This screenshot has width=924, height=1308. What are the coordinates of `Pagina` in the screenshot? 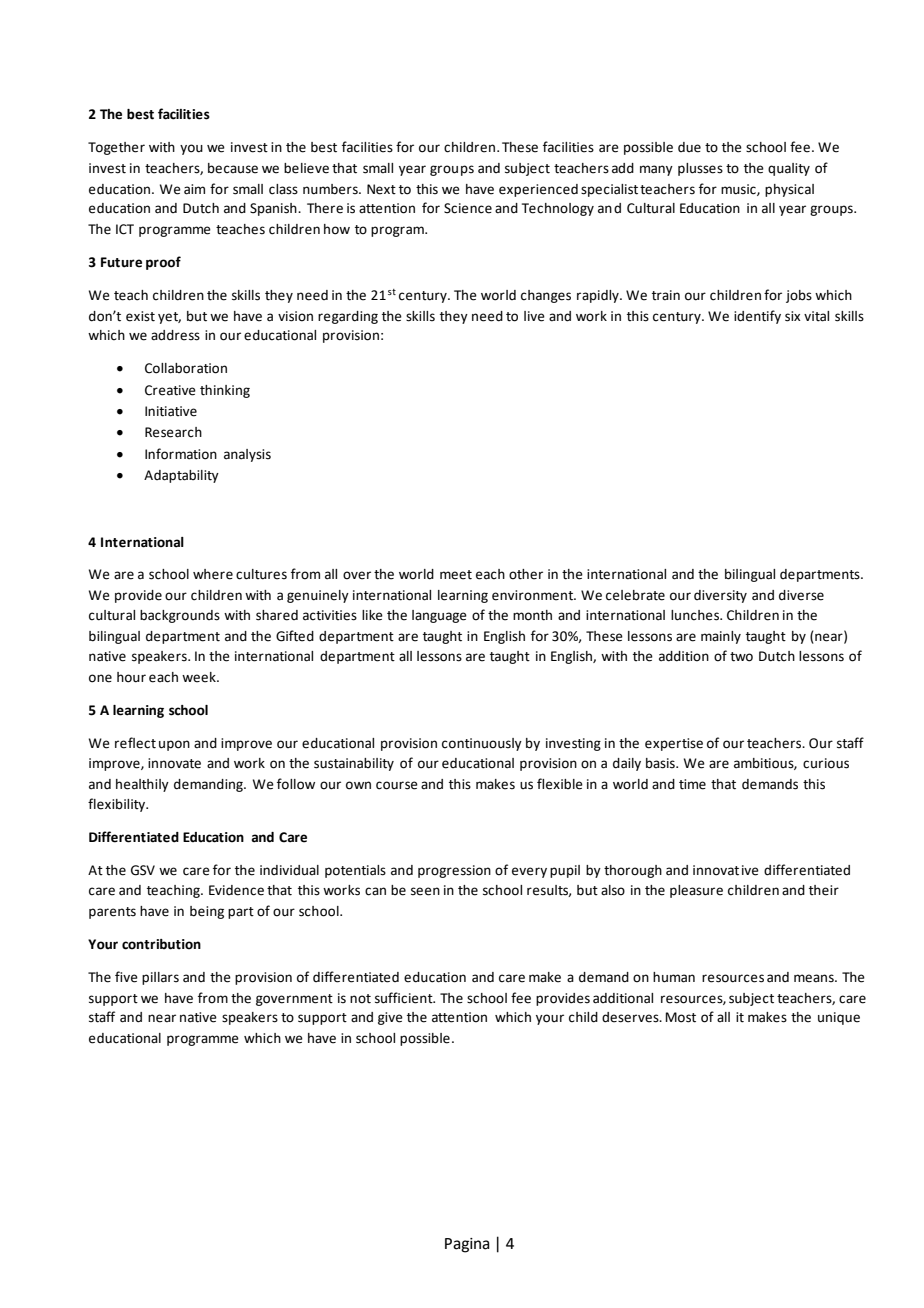 It's located at (467, 1245).
